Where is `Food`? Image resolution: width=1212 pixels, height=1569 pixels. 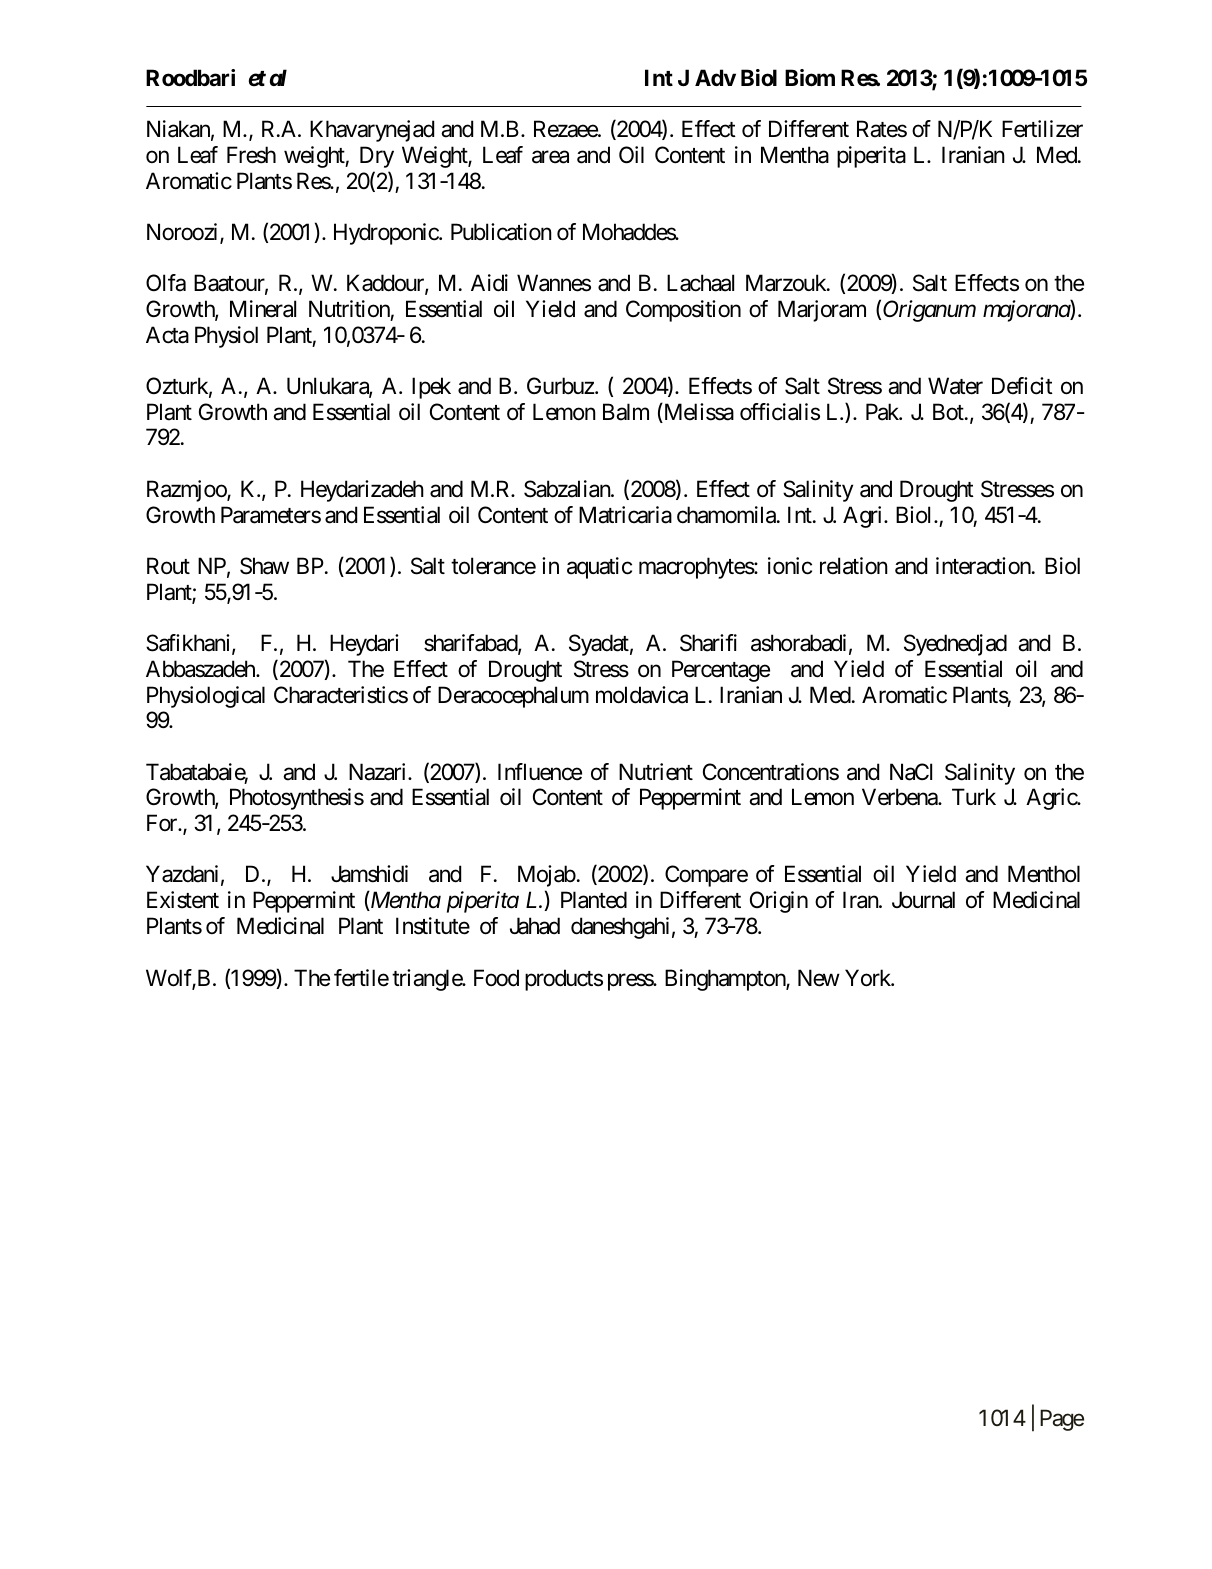
Food is located at coordinates (496, 978).
